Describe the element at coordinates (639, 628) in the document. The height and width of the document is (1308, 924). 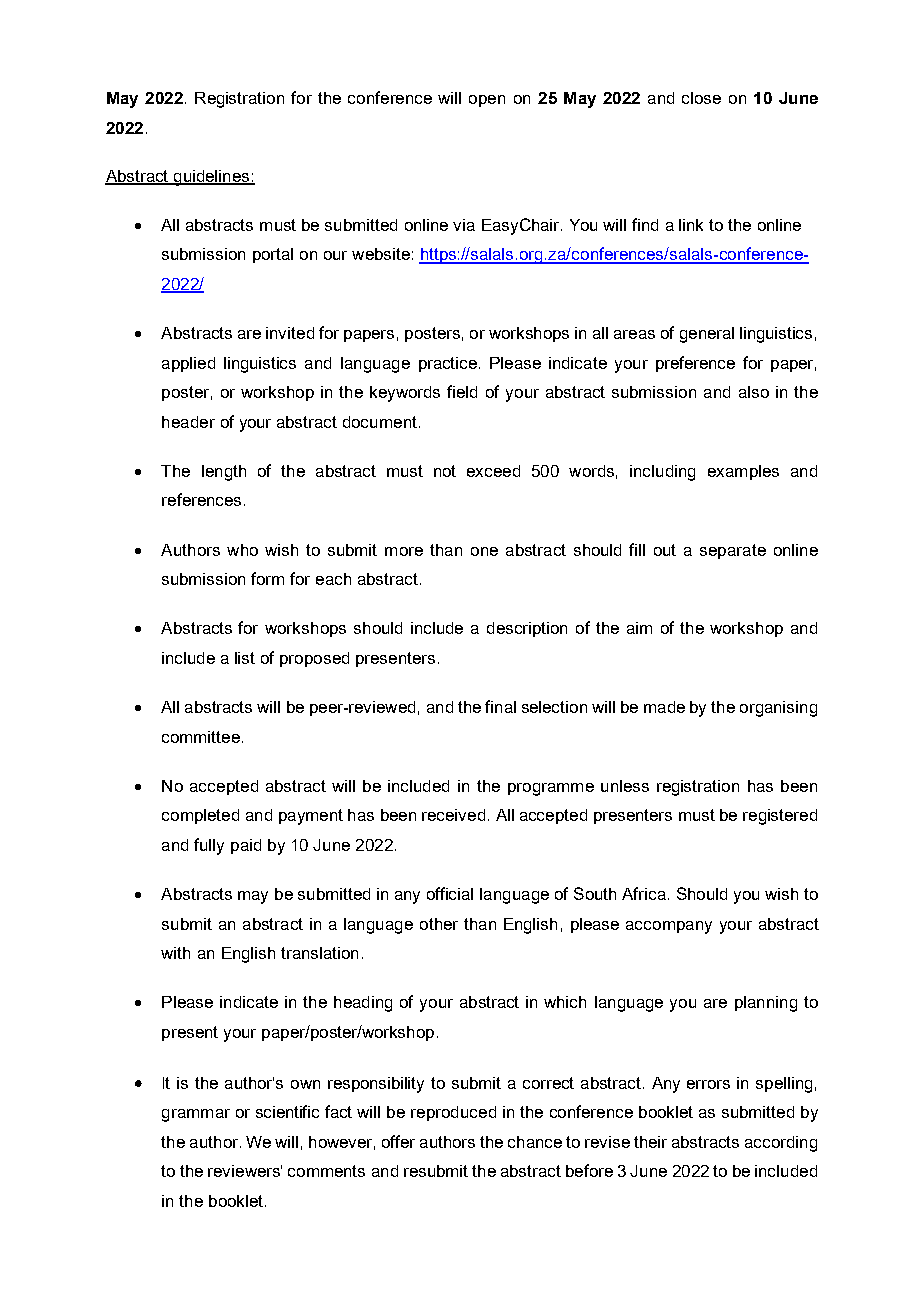
I see `aim` at that location.
